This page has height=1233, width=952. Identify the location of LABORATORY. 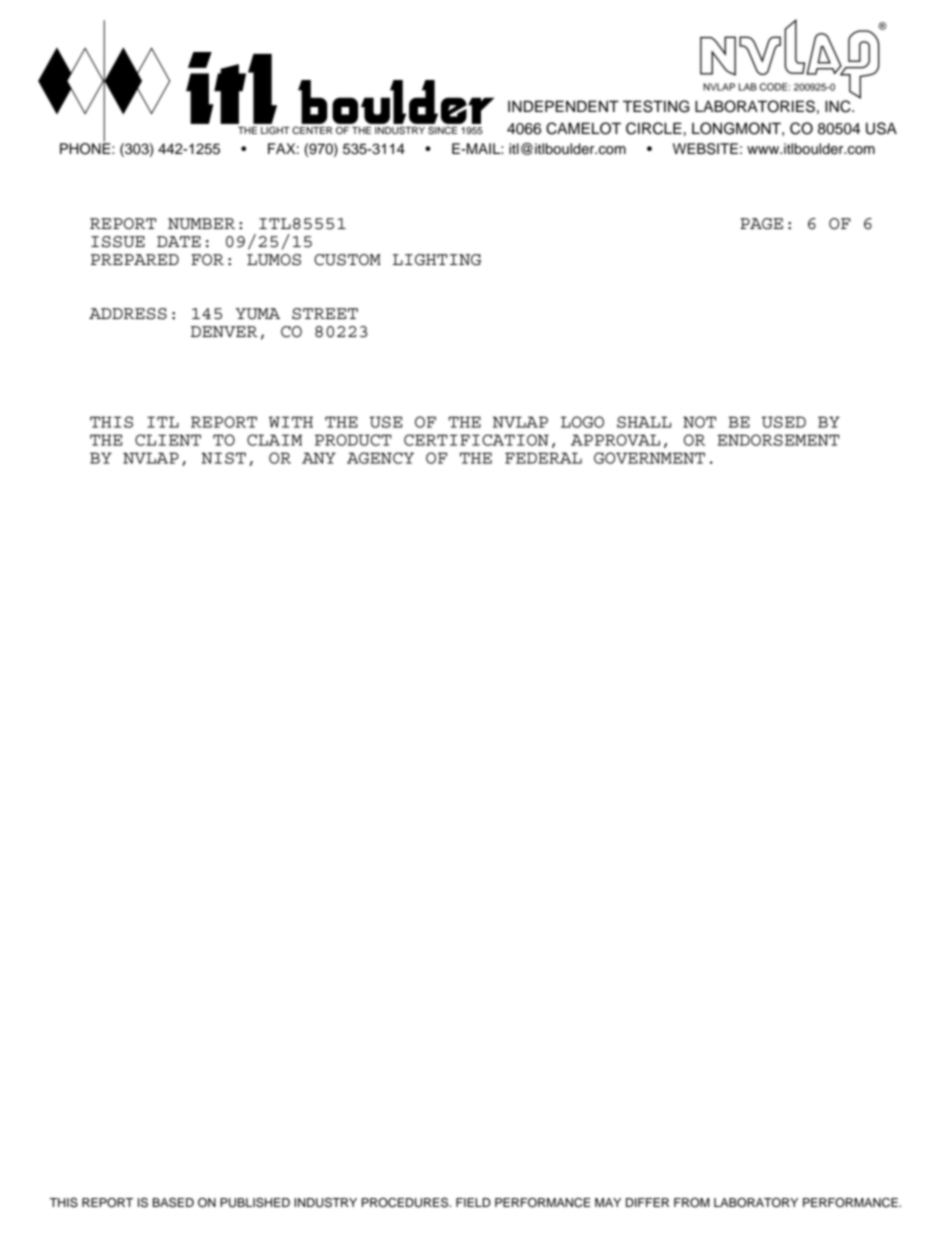
(756, 1203).
